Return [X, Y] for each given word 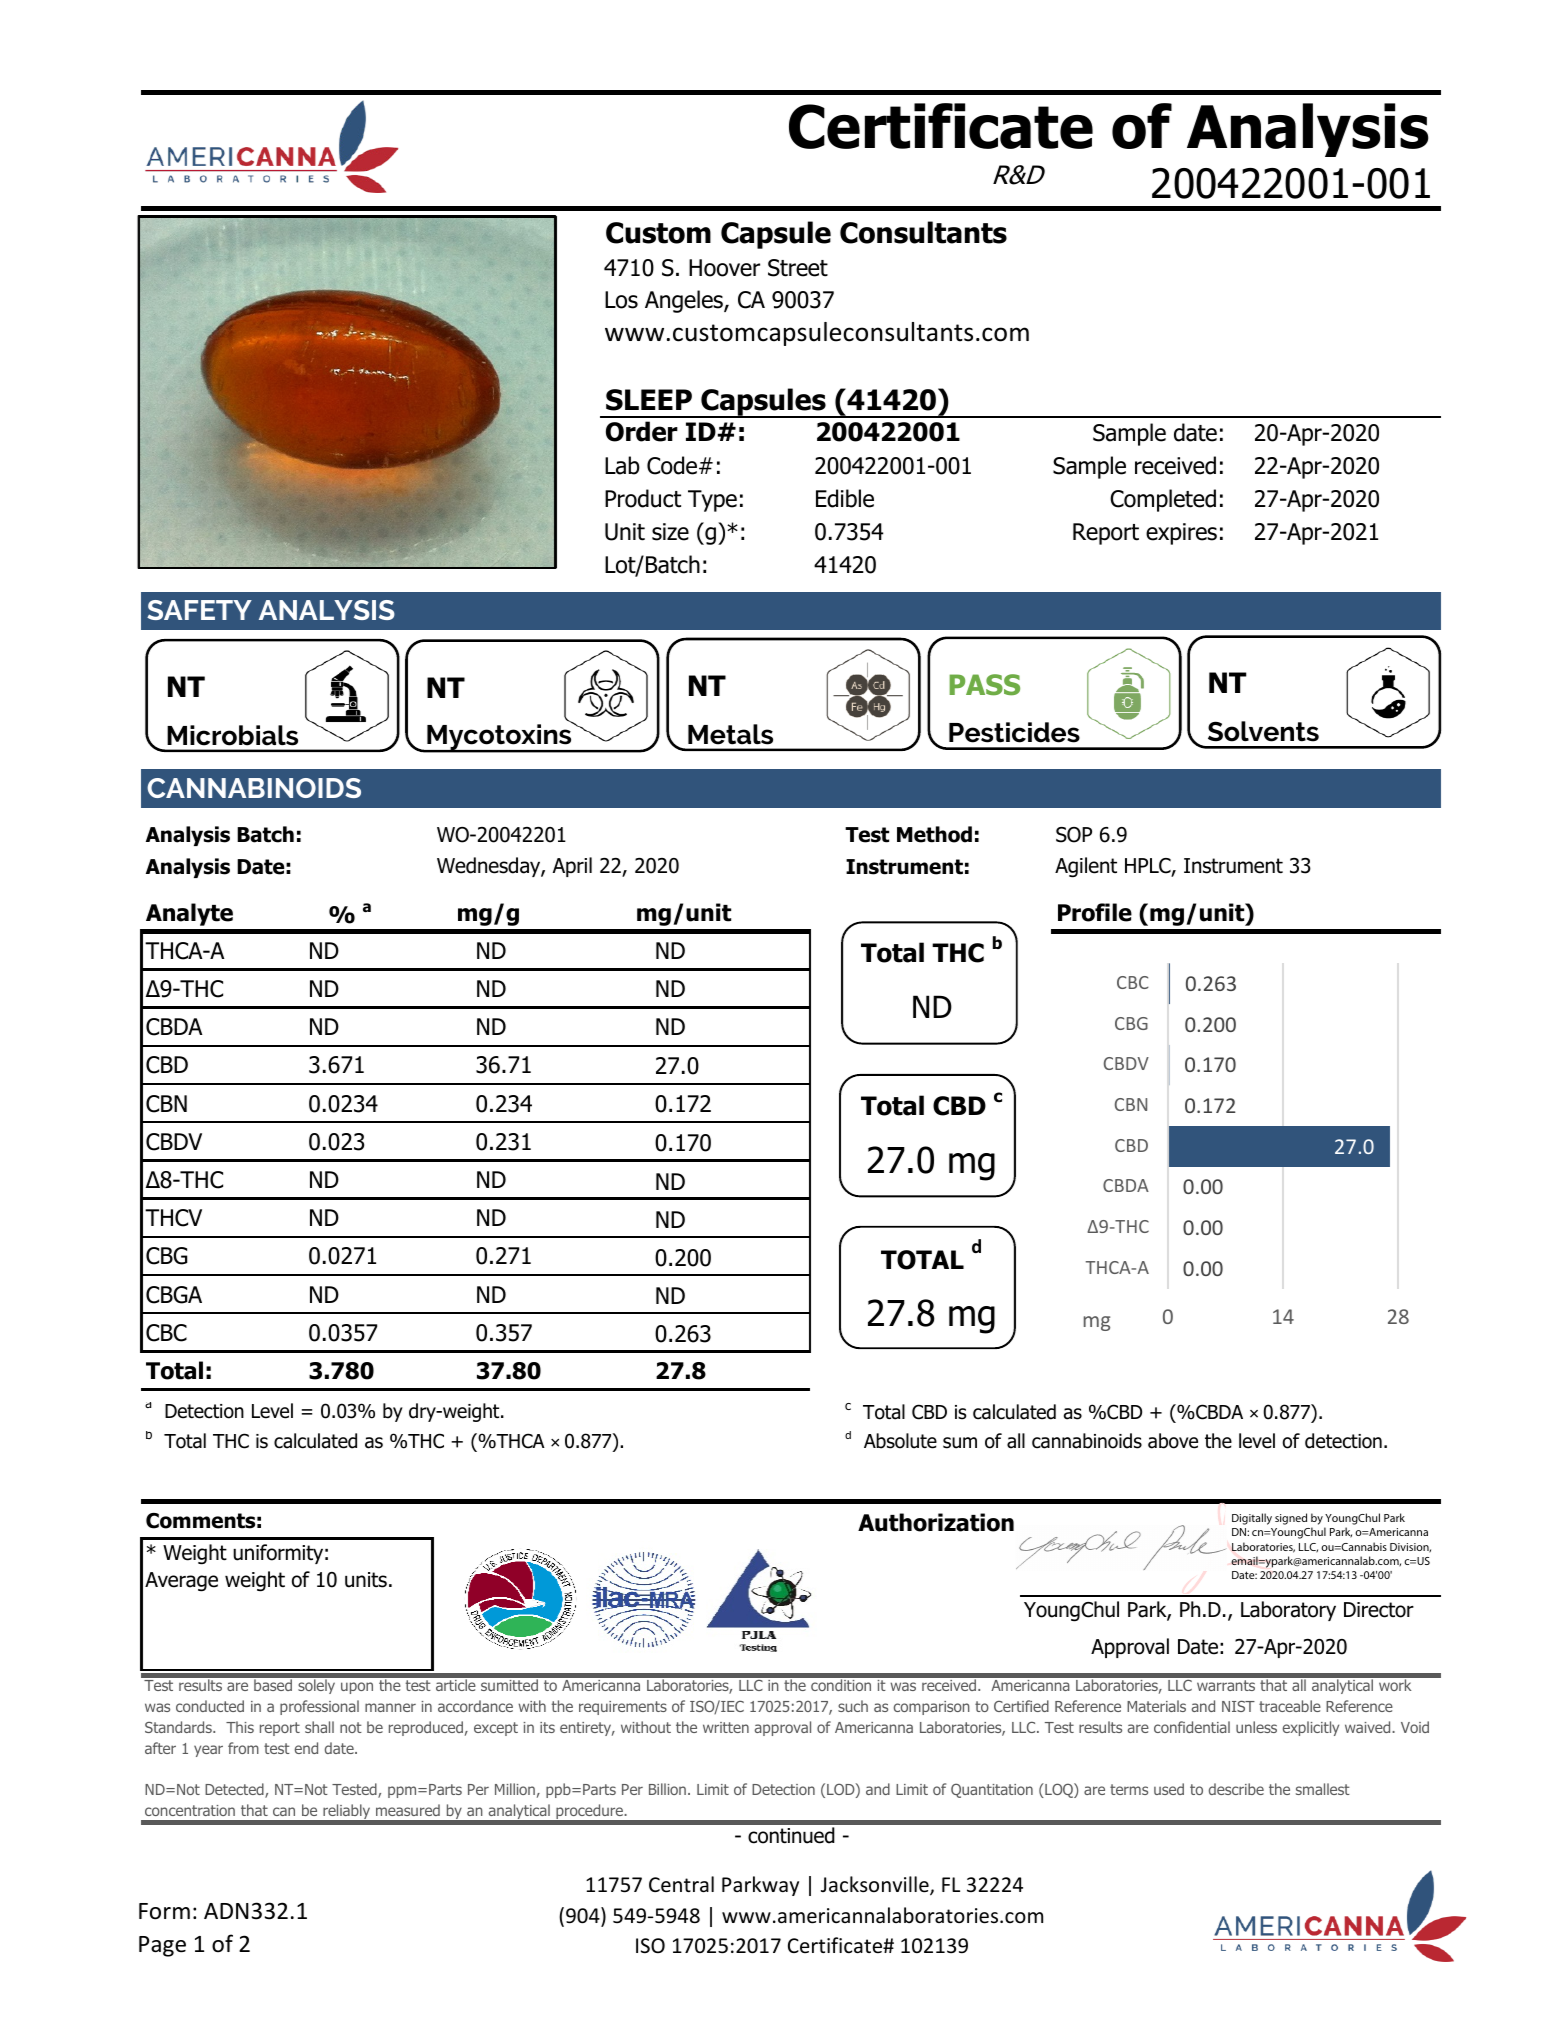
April [572, 867]
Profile [1095, 912]
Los [621, 300]
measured [408, 1810]
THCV [173, 1218]
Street [798, 268]
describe [1236, 1789]
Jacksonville [876, 1886]
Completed [1163, 500]
